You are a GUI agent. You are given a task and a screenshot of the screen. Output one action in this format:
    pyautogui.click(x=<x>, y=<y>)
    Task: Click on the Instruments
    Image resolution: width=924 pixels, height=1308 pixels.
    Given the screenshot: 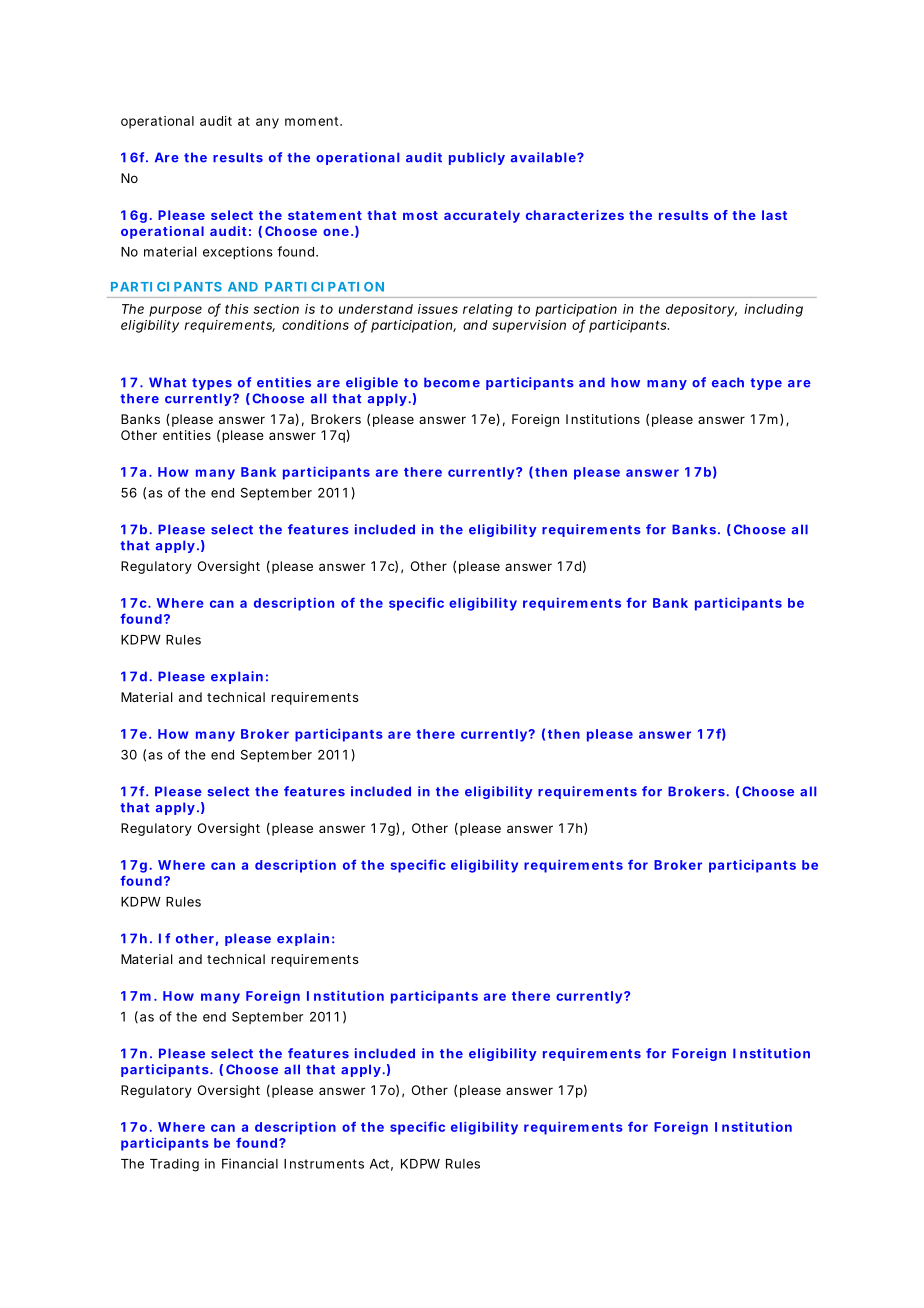 What is the action you would take?
    pyautogui.click(x=324, y=1164)
